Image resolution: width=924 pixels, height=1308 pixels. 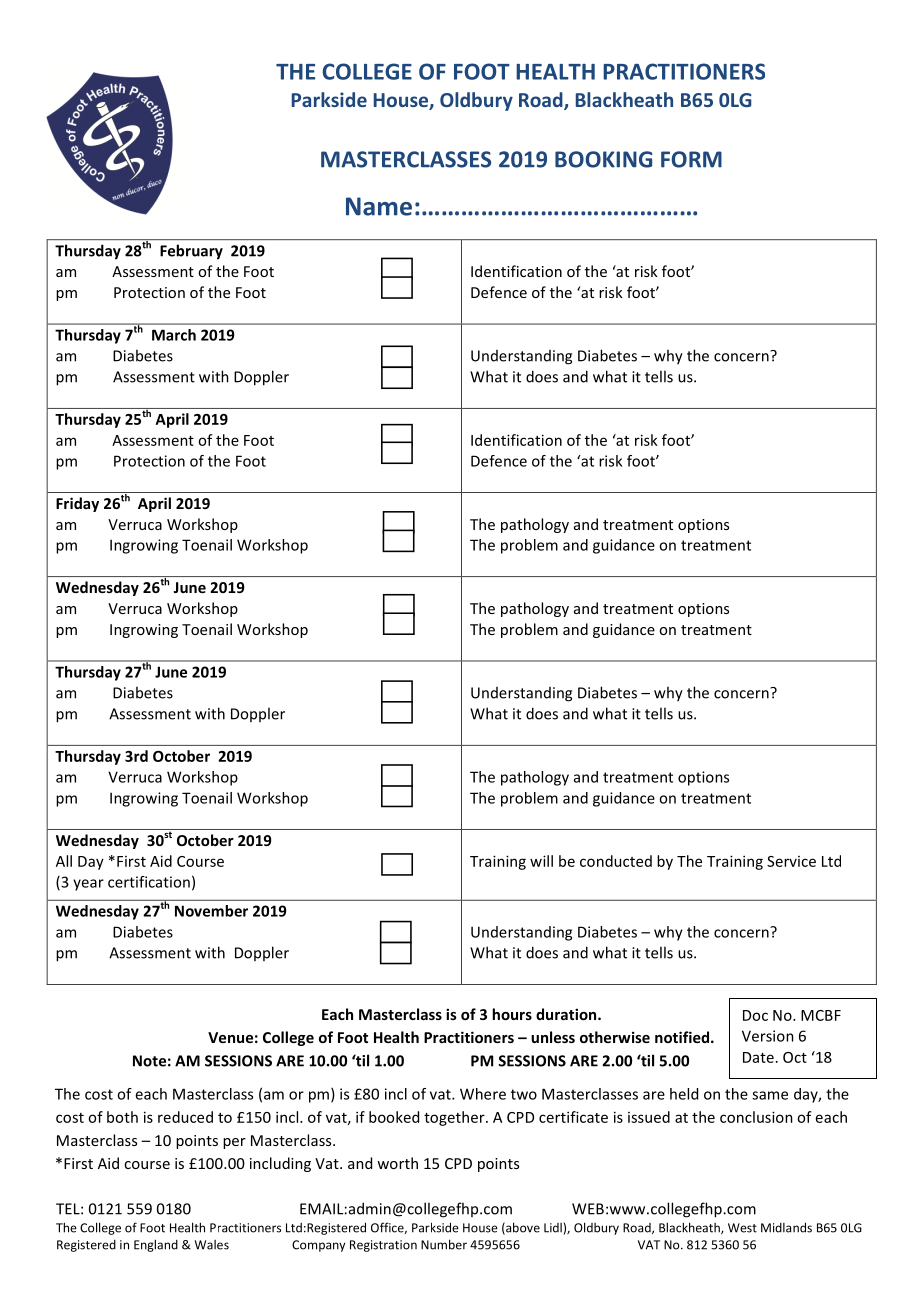 I want to click on FORM, so click(x=691, y=159).
